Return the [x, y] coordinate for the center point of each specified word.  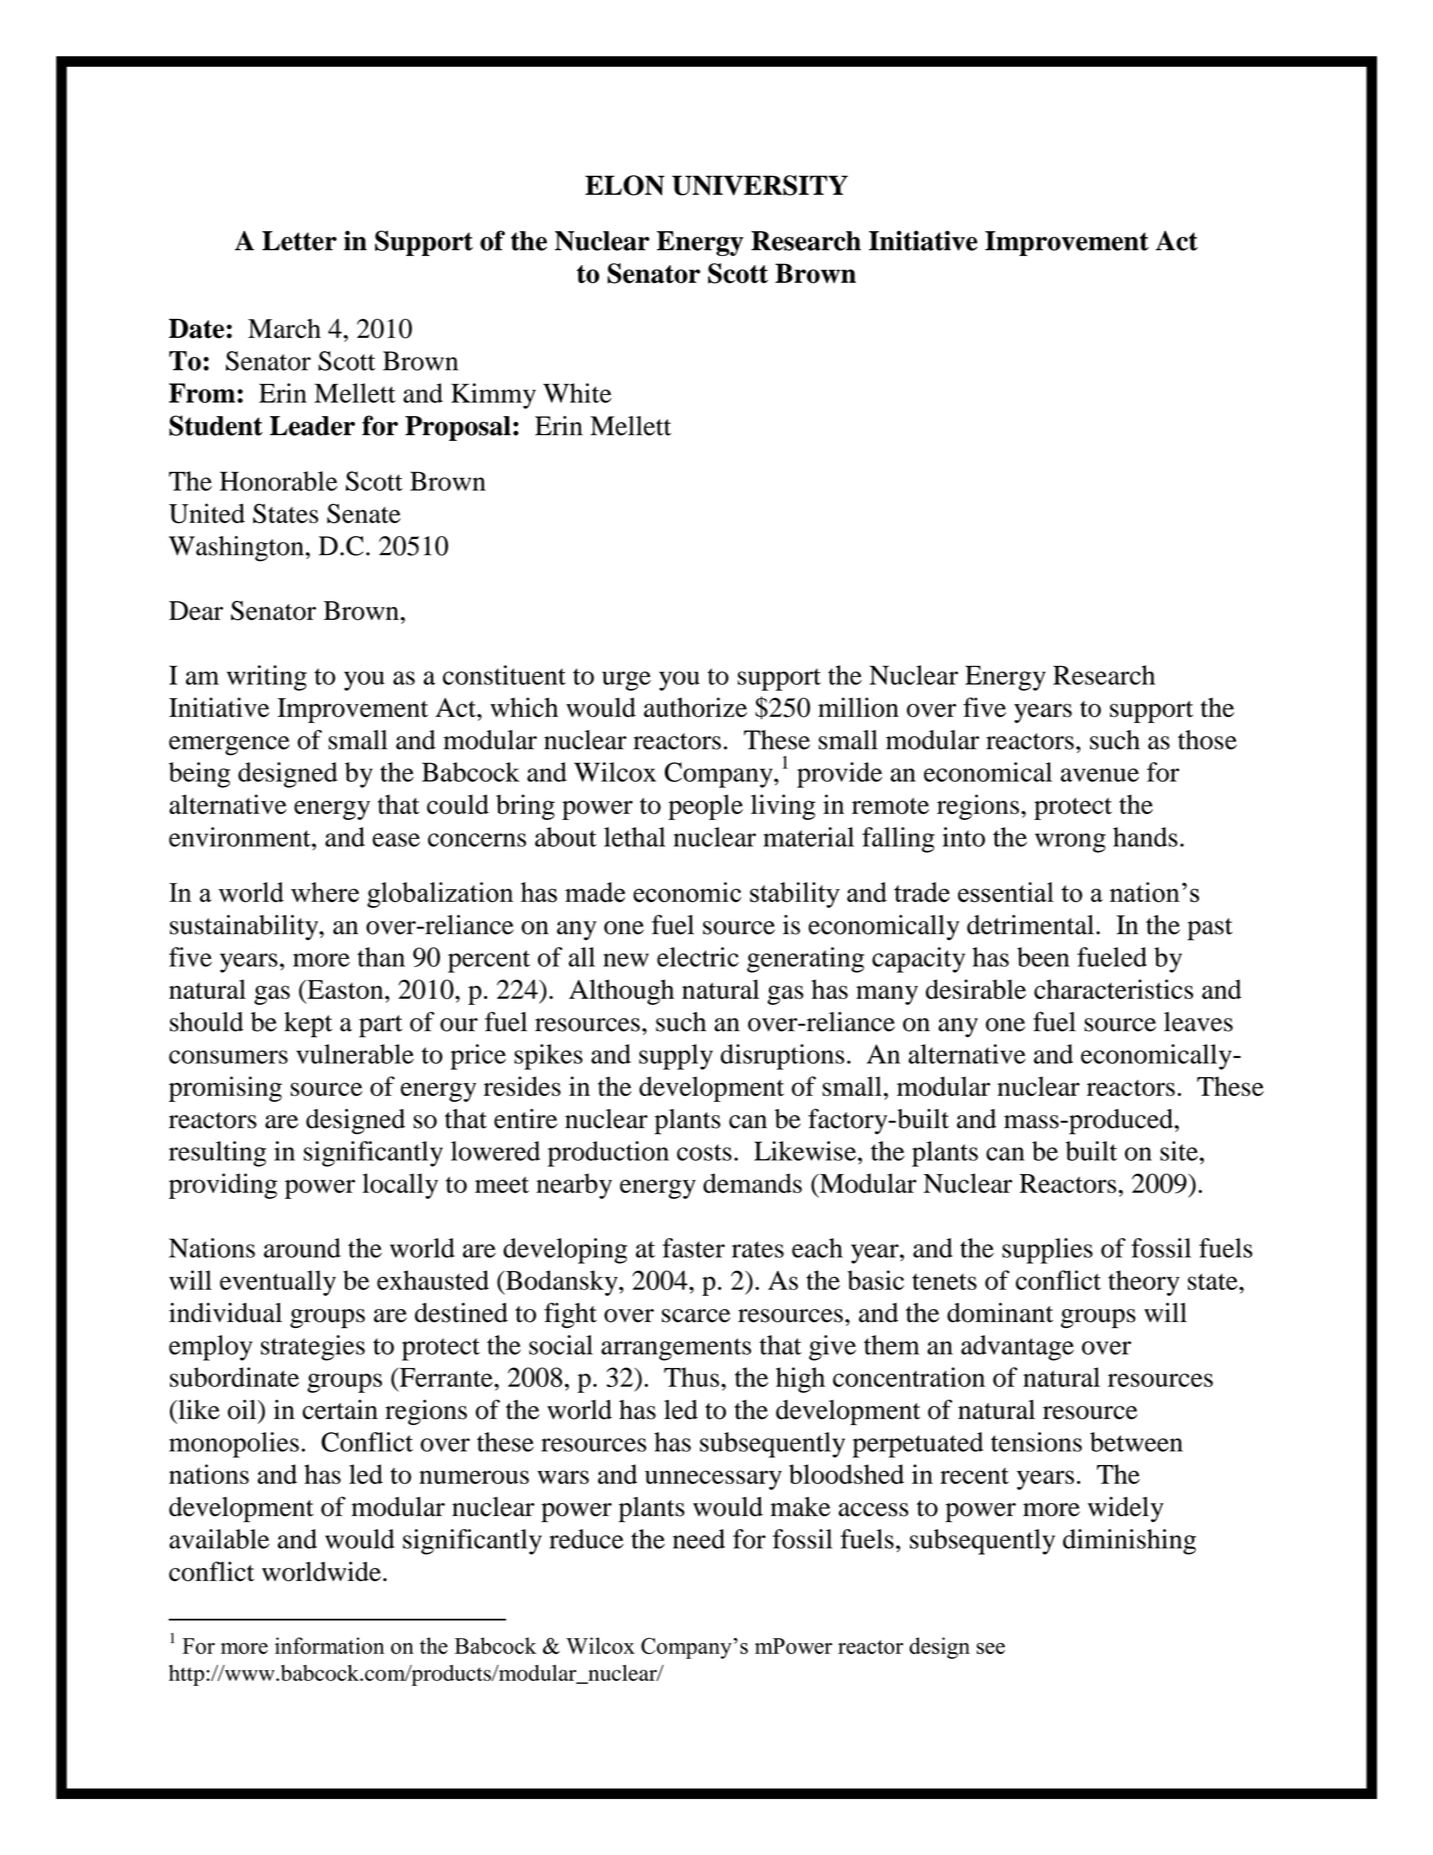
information [329, 1645]
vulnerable [355, 1054]
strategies [313, 1348]
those [1207, 740]
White [577, 393]
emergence [229, 746]
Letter [299, 241]
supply [676, 1057]
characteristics [1113, 989]
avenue [1100, 775]
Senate [364, 513]
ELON [625, 185]
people [705, 807]
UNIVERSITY [760, 185]
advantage [1017, 1348]
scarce [696, 1316]
